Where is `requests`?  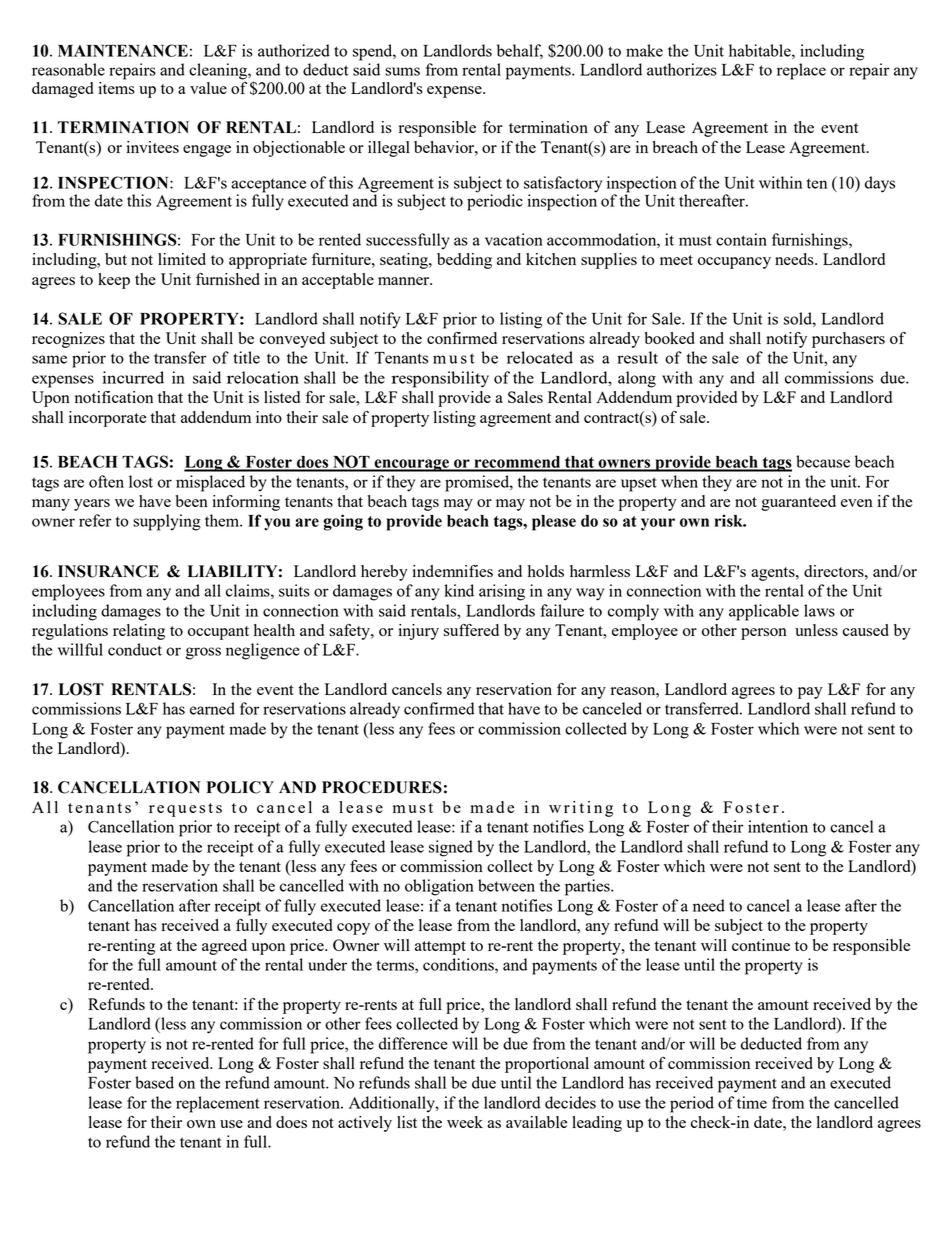
requests is located at coordinates (185, 810).
